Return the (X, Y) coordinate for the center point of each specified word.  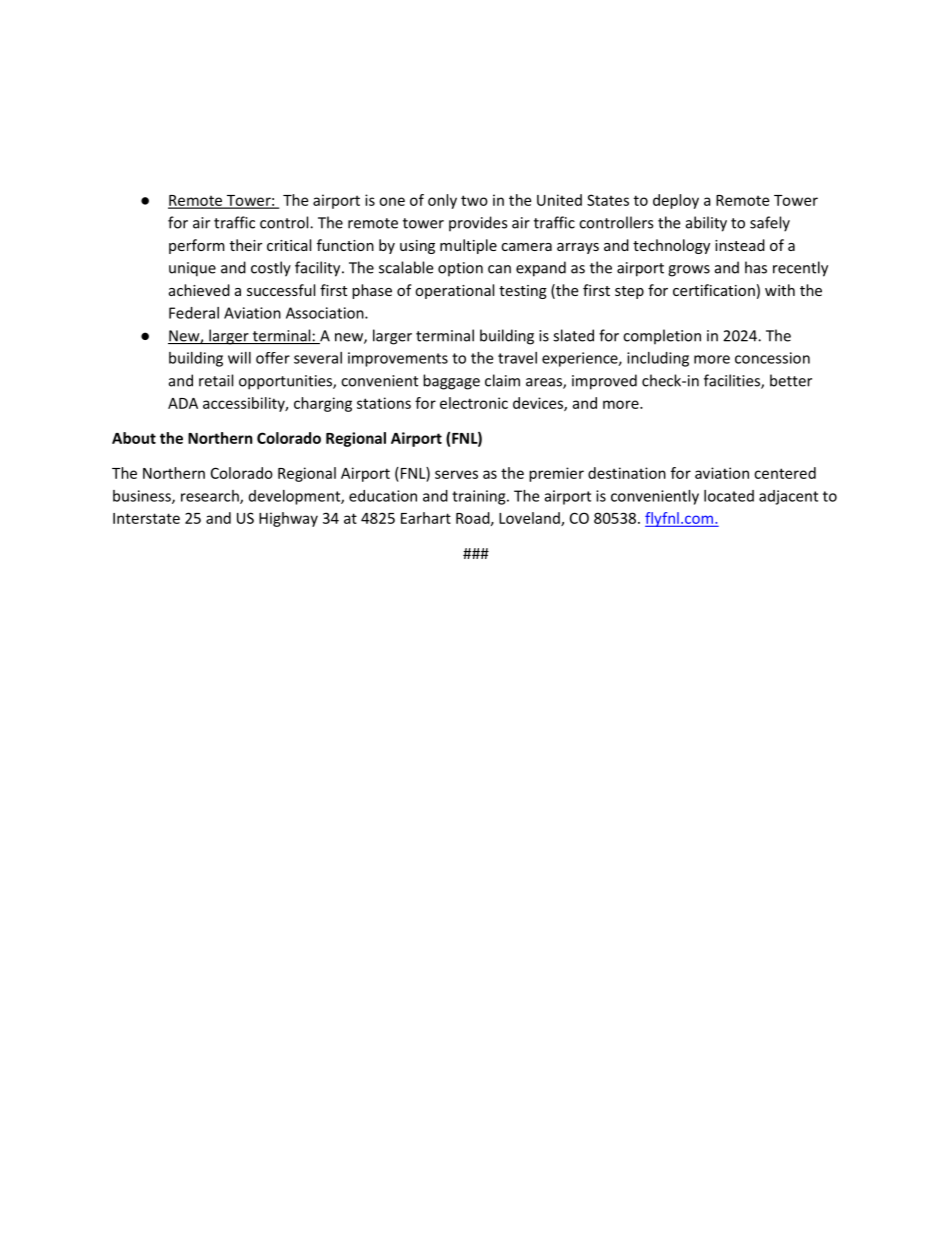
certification (714, 290)
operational (454, 291)
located (729, 496)
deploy (676, 201)
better (791, 380)
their (246, 245)
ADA (183, 403)
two (474, 200)
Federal (194, 313)
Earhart (426, 518)
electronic (474, 403)
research (211, 497)
